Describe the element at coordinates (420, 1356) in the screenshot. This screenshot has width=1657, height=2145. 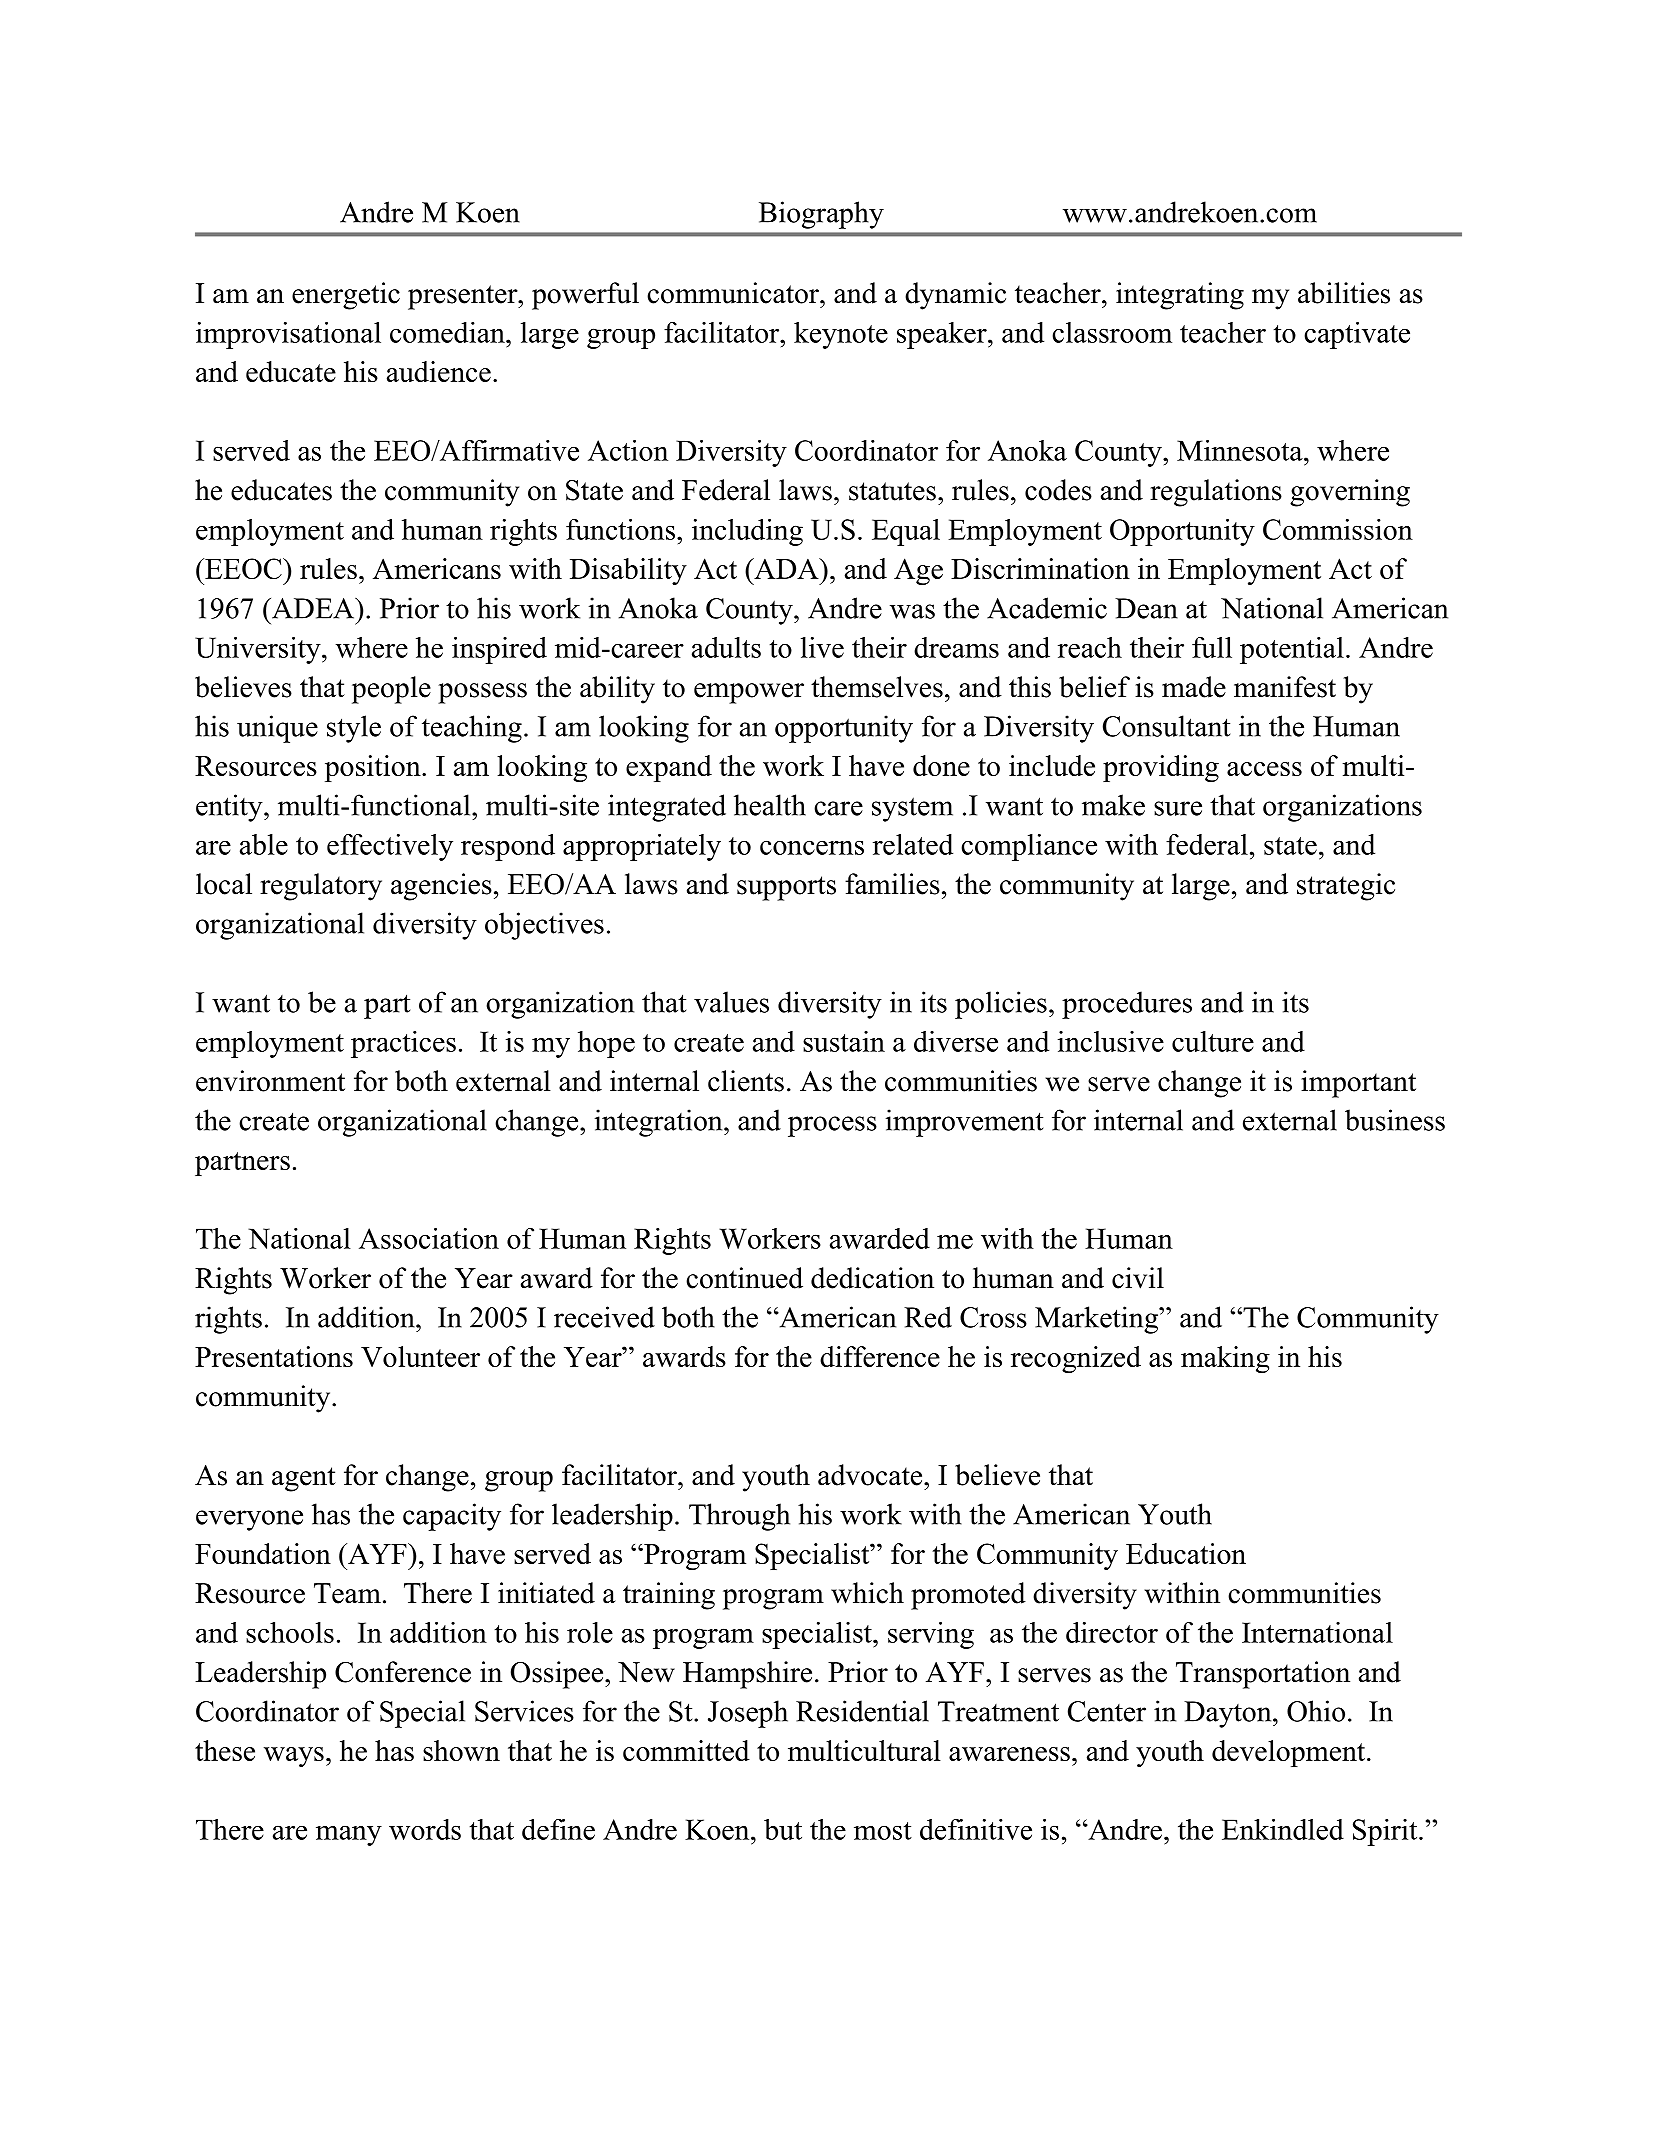
I see `Volunteer` at that location.
